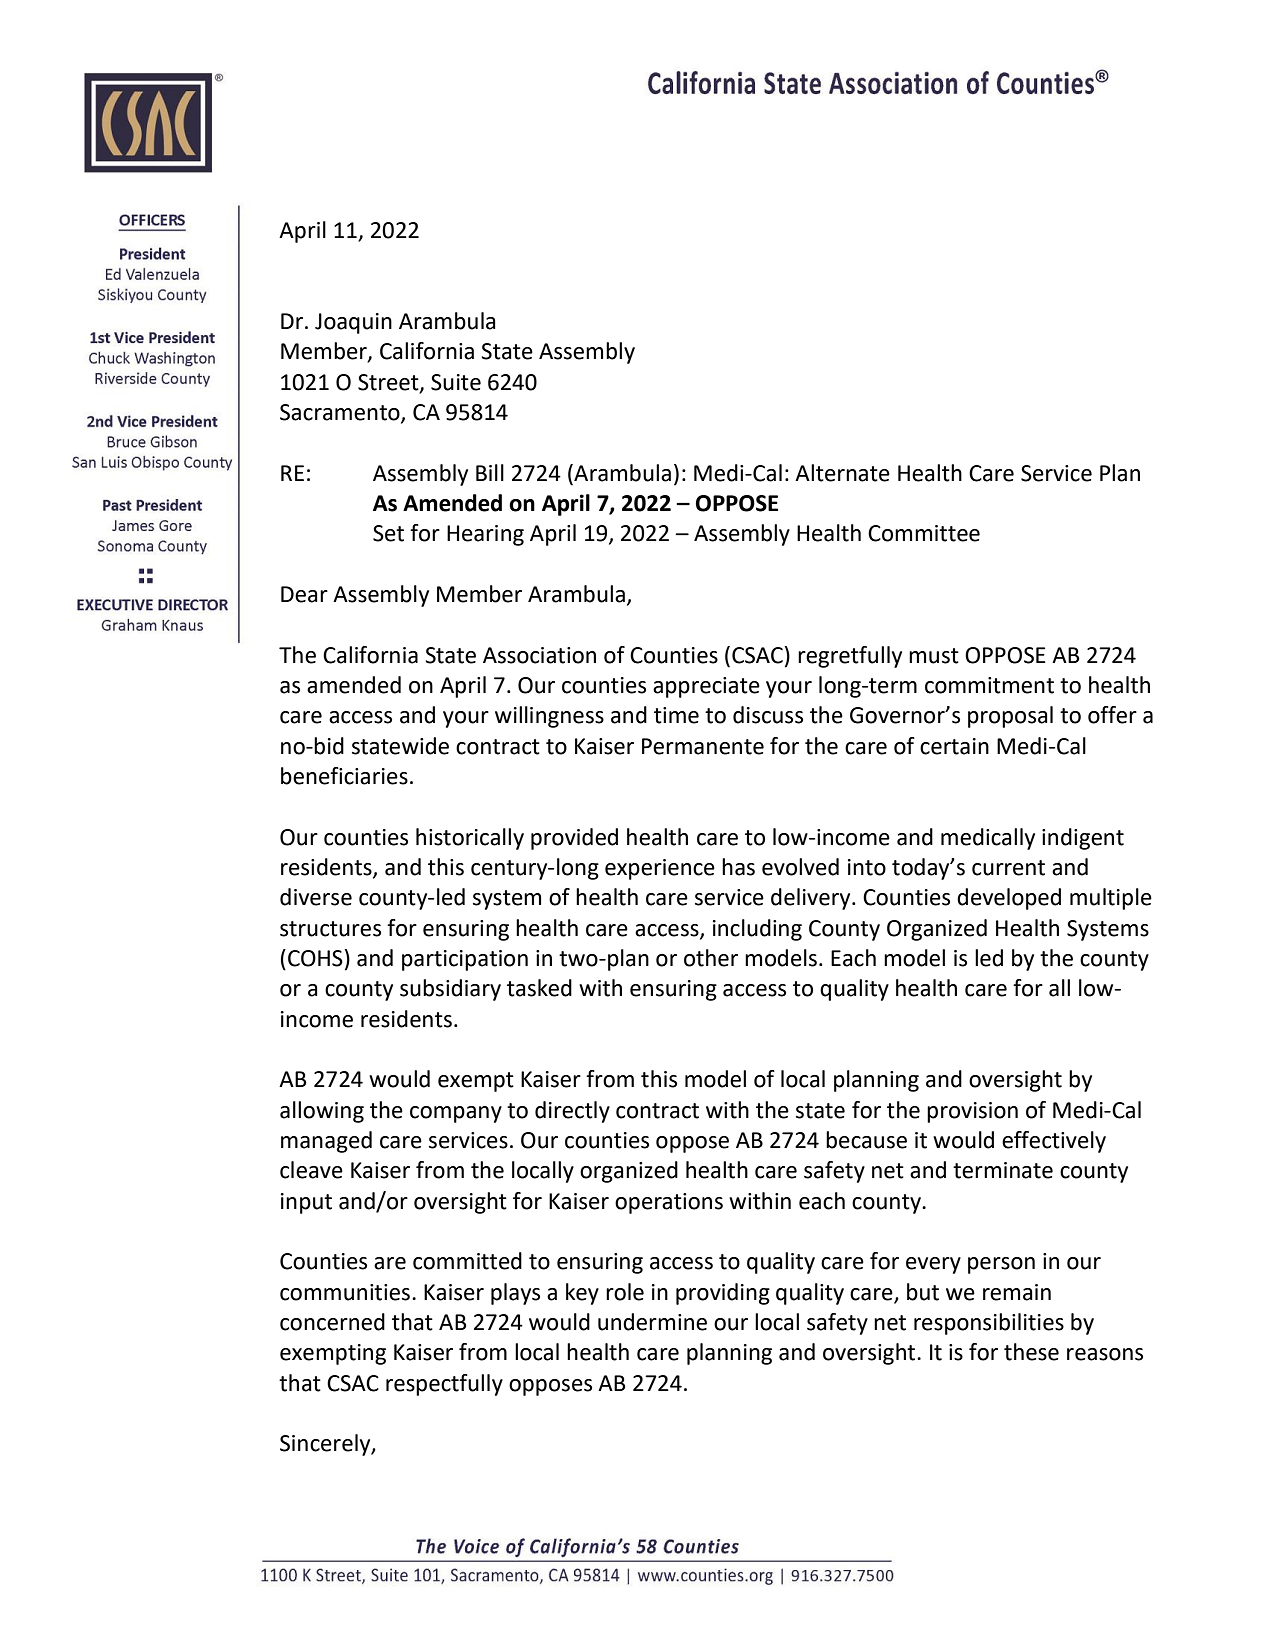 This screenshot has height=1640, width=1267. What do you see at coordinates (444, 1385) in the screenshot?
I see `respectfully` at bounding box center [444, 1385].
